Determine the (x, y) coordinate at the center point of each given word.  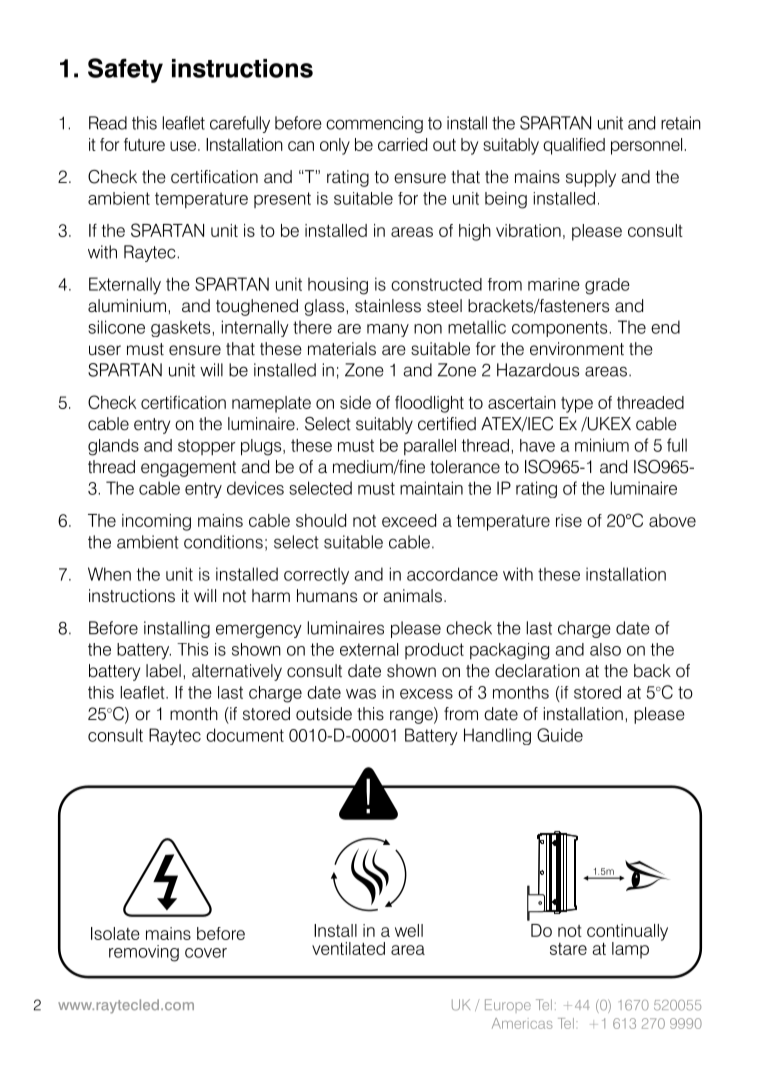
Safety (125, 70)
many (388, 330)
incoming (156, 522)
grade (607, 286)
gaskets (182, 328)
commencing (374, 124)
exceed (409, 520)
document (245, 735)
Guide (560, 735)
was (361, 694)
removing (144, 953)
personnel (646, 146)
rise (569, 520)
